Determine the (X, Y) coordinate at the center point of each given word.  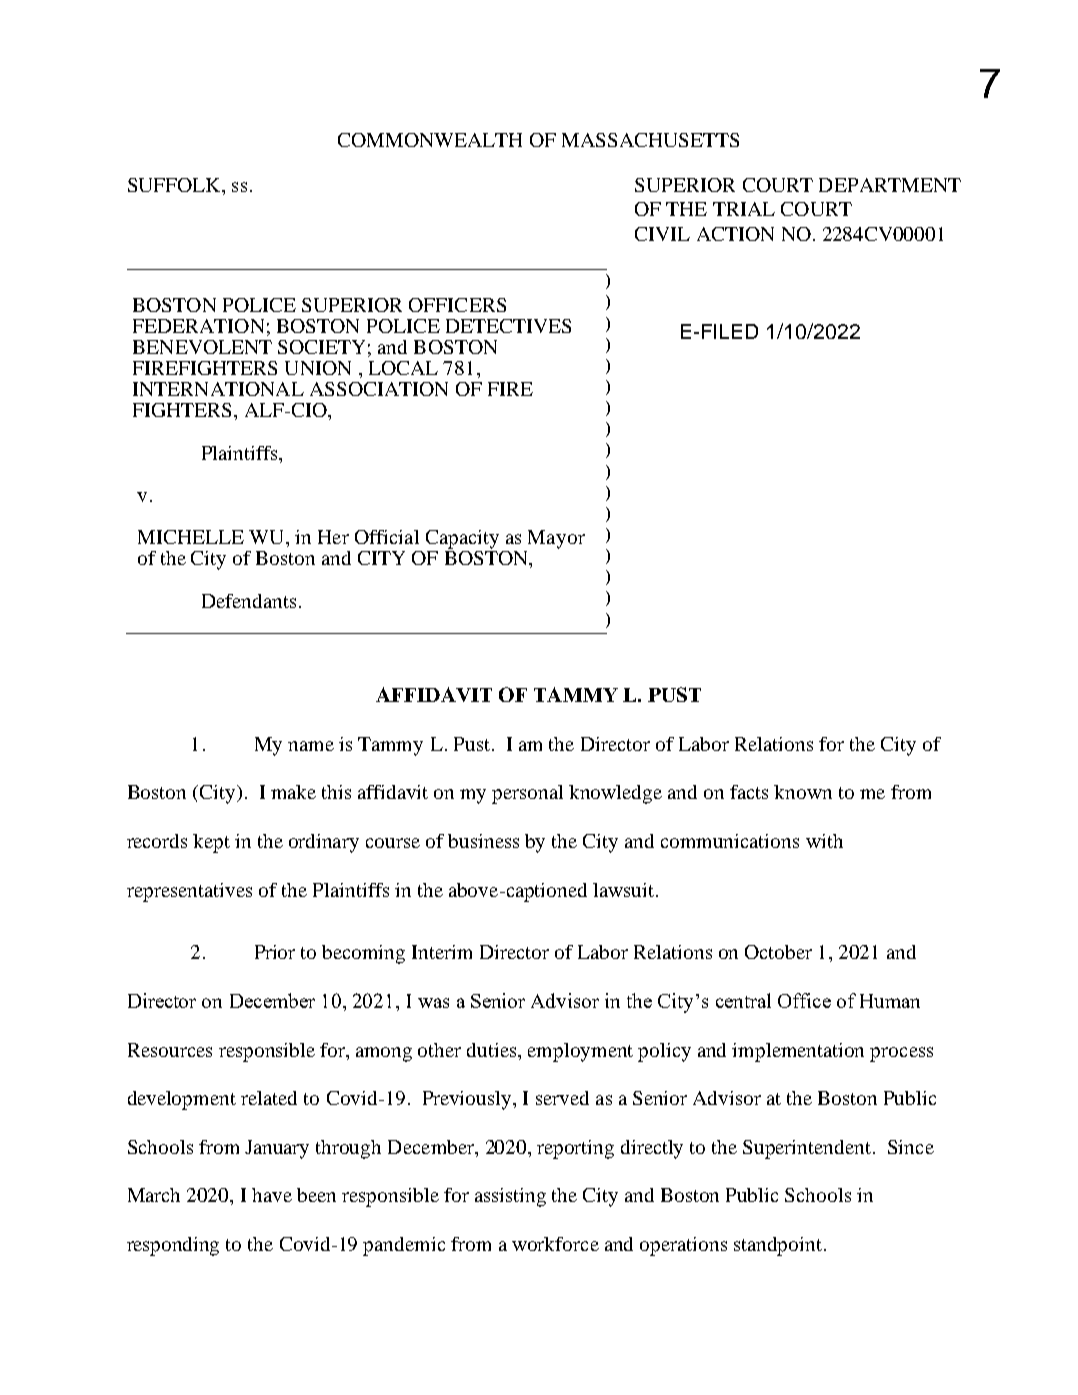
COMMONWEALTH (430, 140)
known (803, 792)
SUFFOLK (175, 185)
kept (211, 843)
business (483, 841)
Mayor (556, 539)
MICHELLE (191, 537)
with (824, 841)
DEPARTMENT (890, 185)
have (272, 1195)
